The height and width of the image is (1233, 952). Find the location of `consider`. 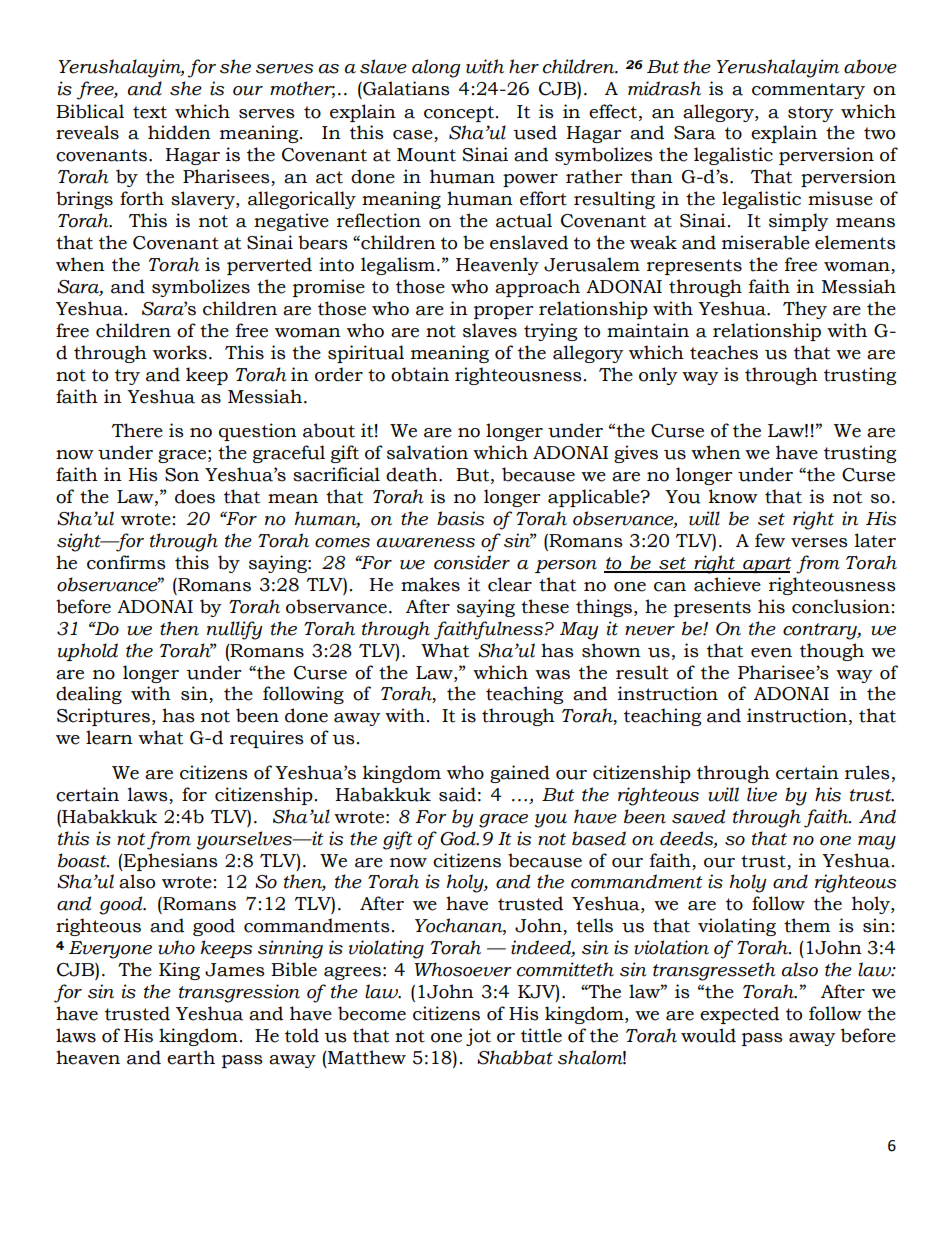

consider is located at coordinates (472, 562).
